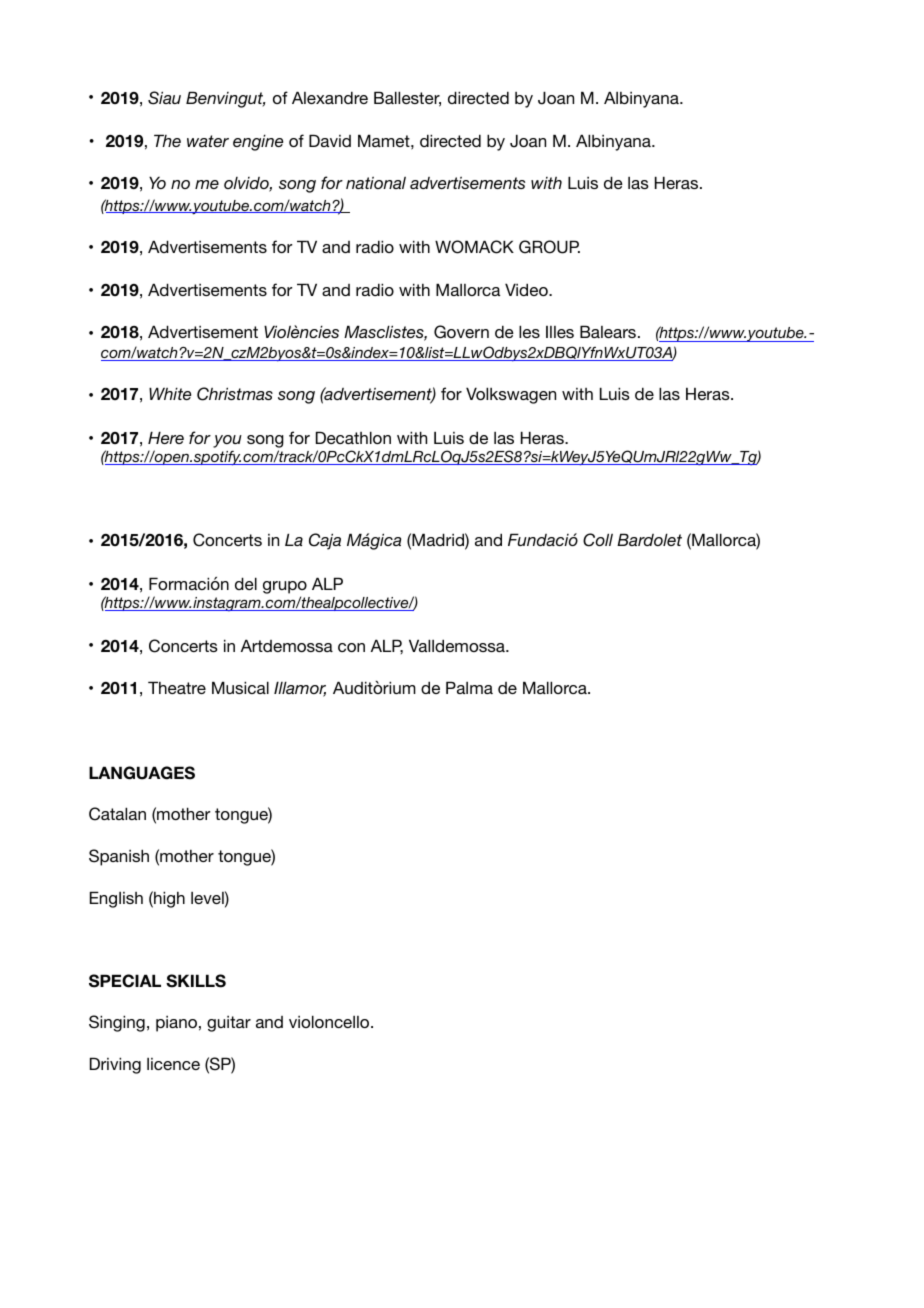 Image resolution: width=924 pixels, height=1308 pixels. I want to click on Theatre, so click(177, 687).
